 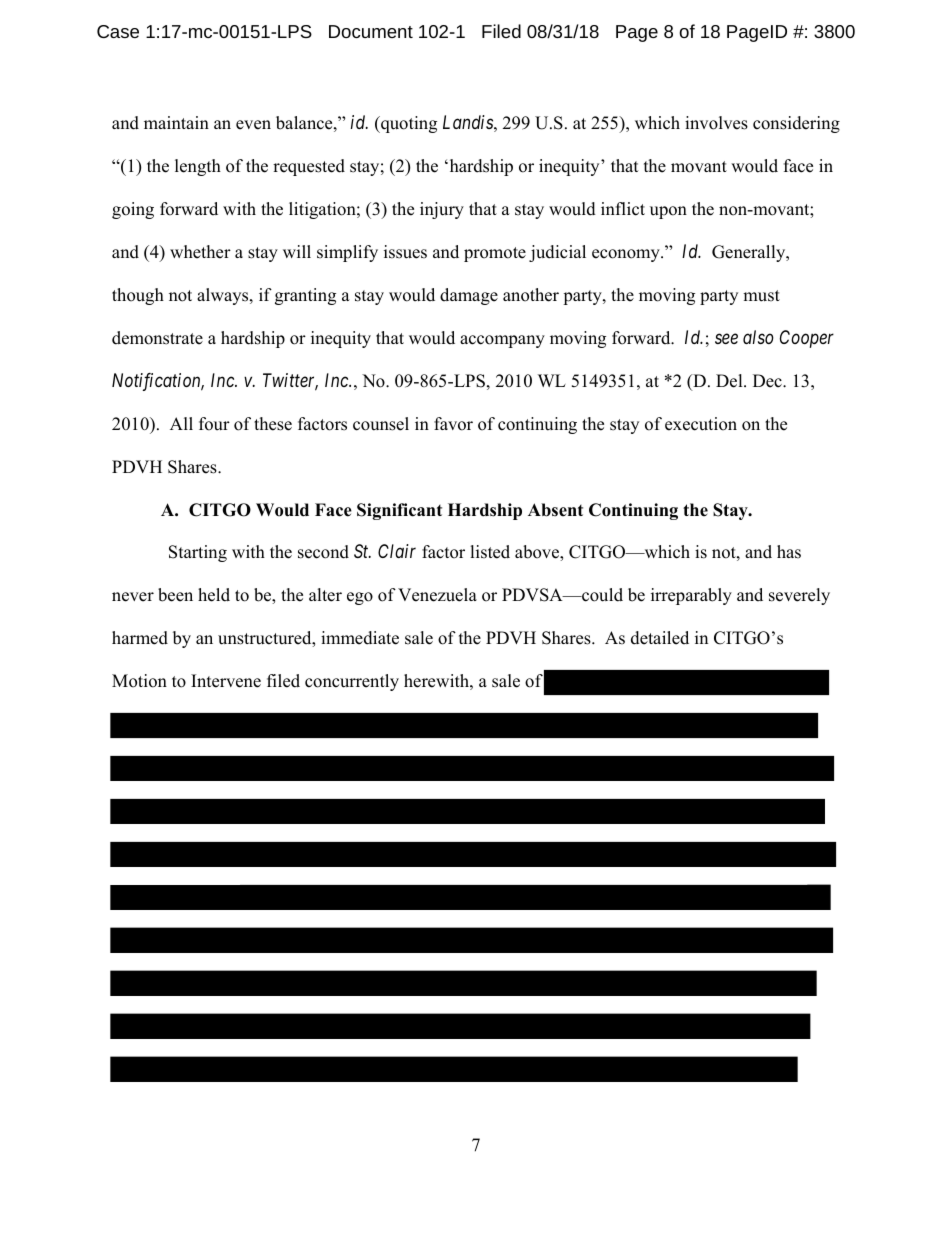 What do you see at coordinates (118, 31) in the page?
I see `Case` at bounding box center [118, 31].
